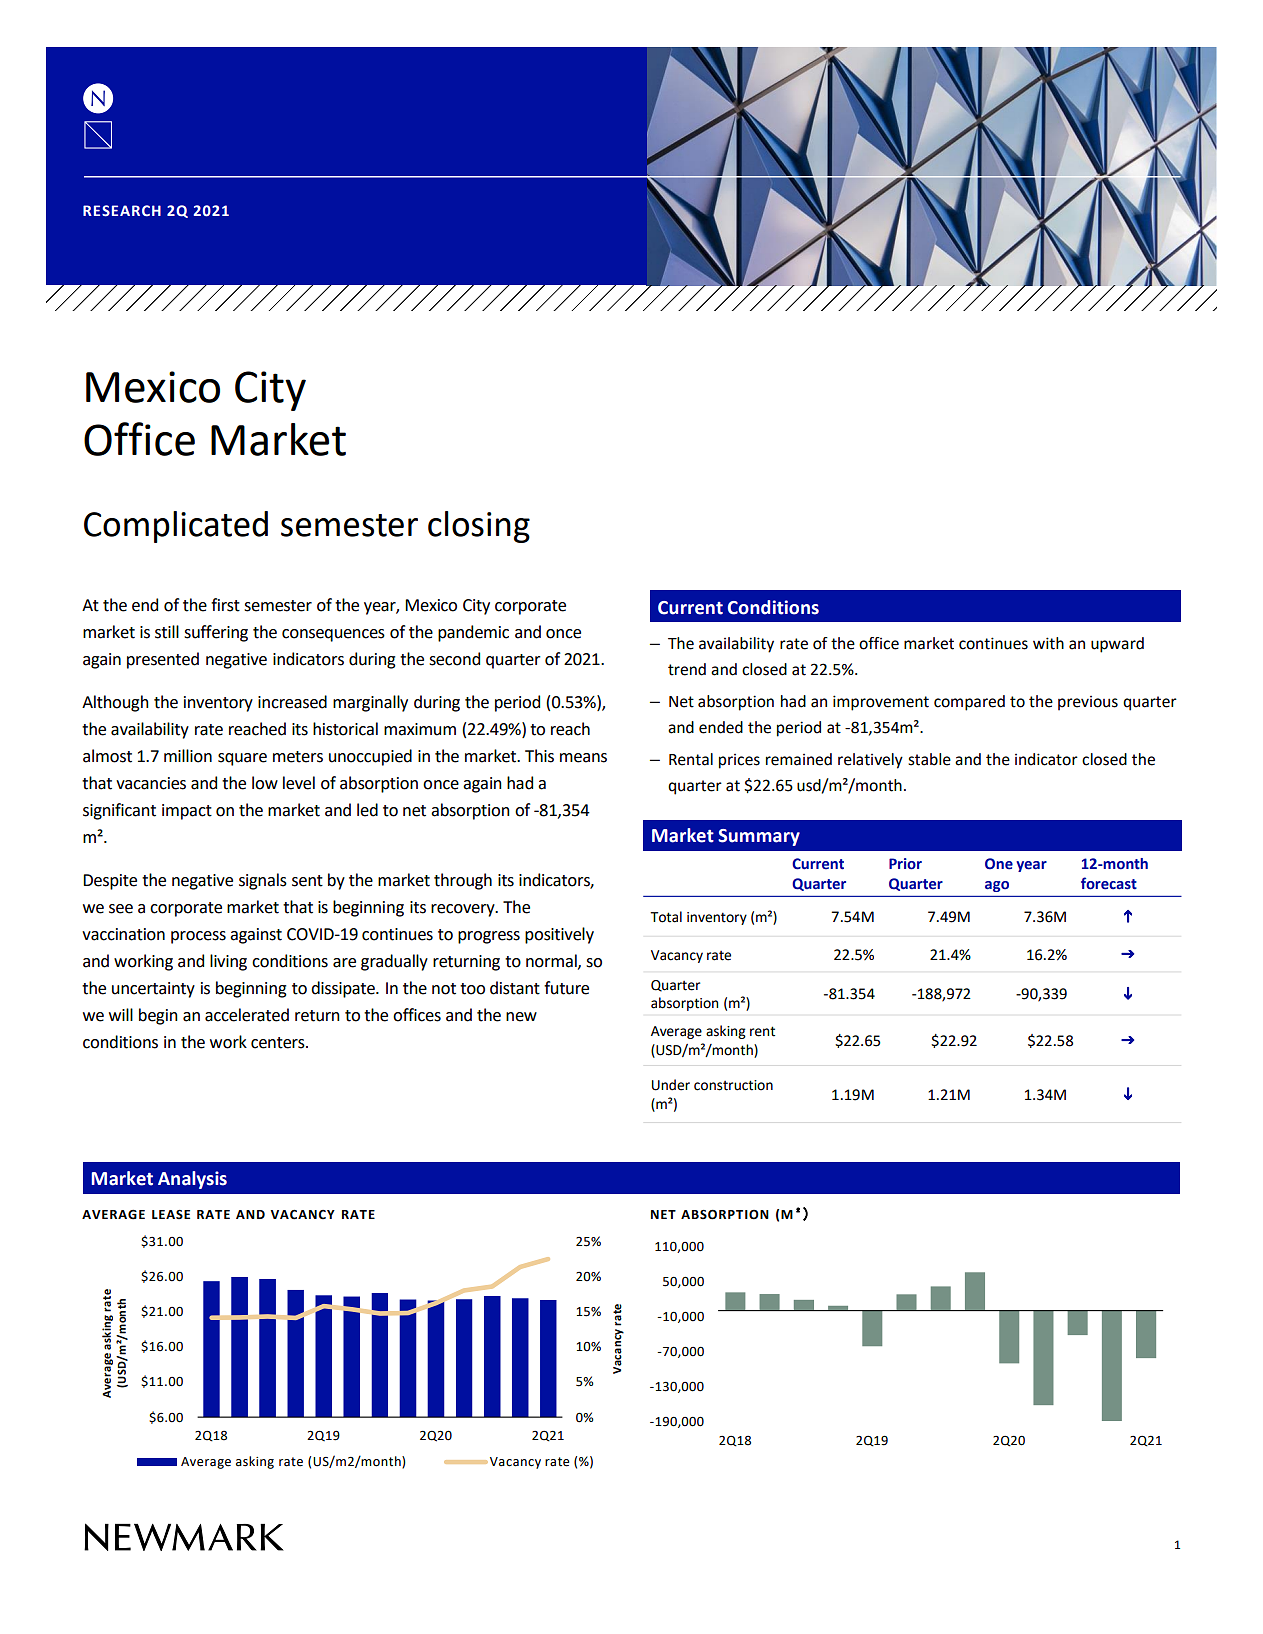 This image has height=1634, width=1263. I want to click on upward, so click(1117, 645).
